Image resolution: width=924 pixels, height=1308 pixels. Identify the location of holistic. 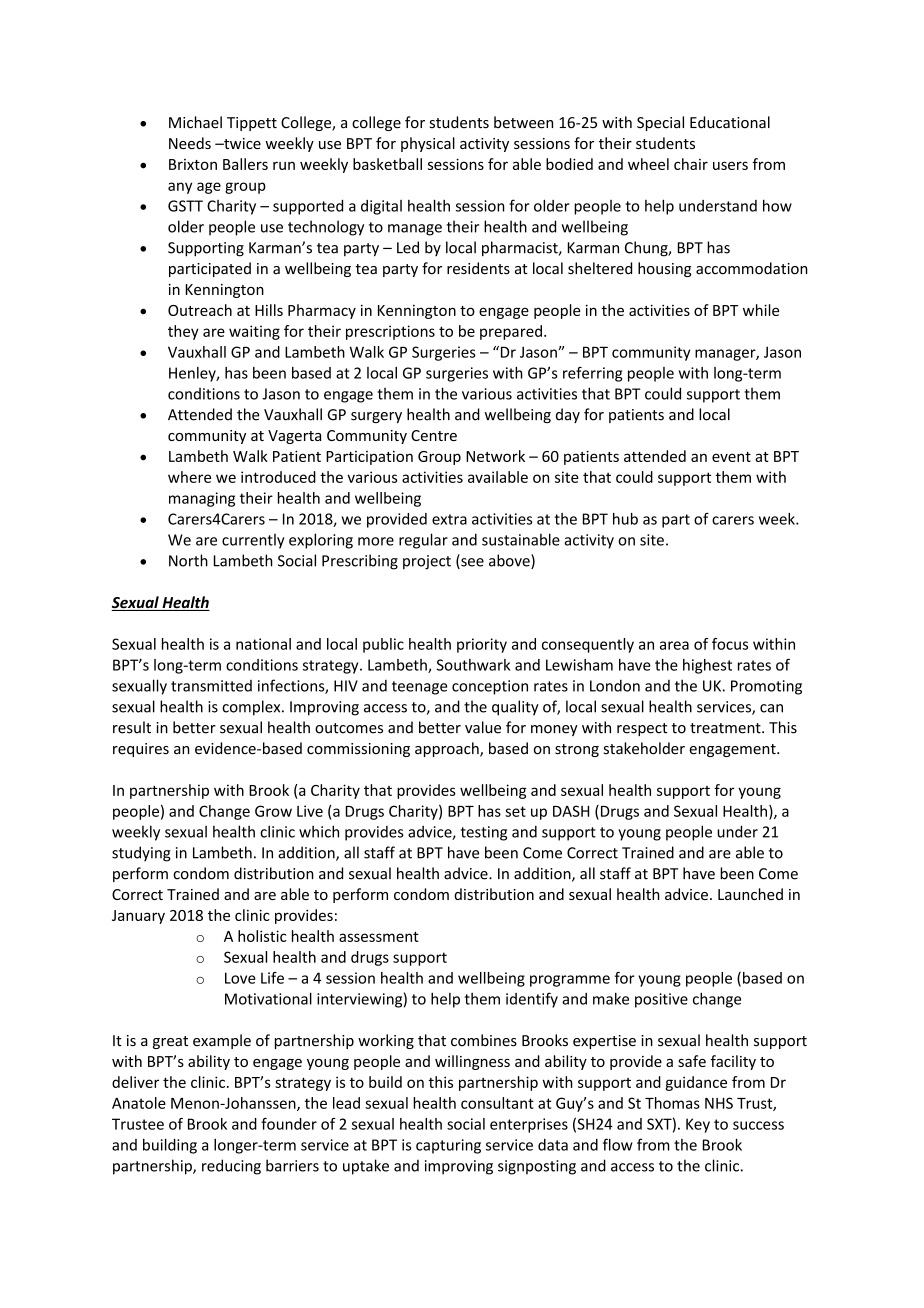
(262, 936).
